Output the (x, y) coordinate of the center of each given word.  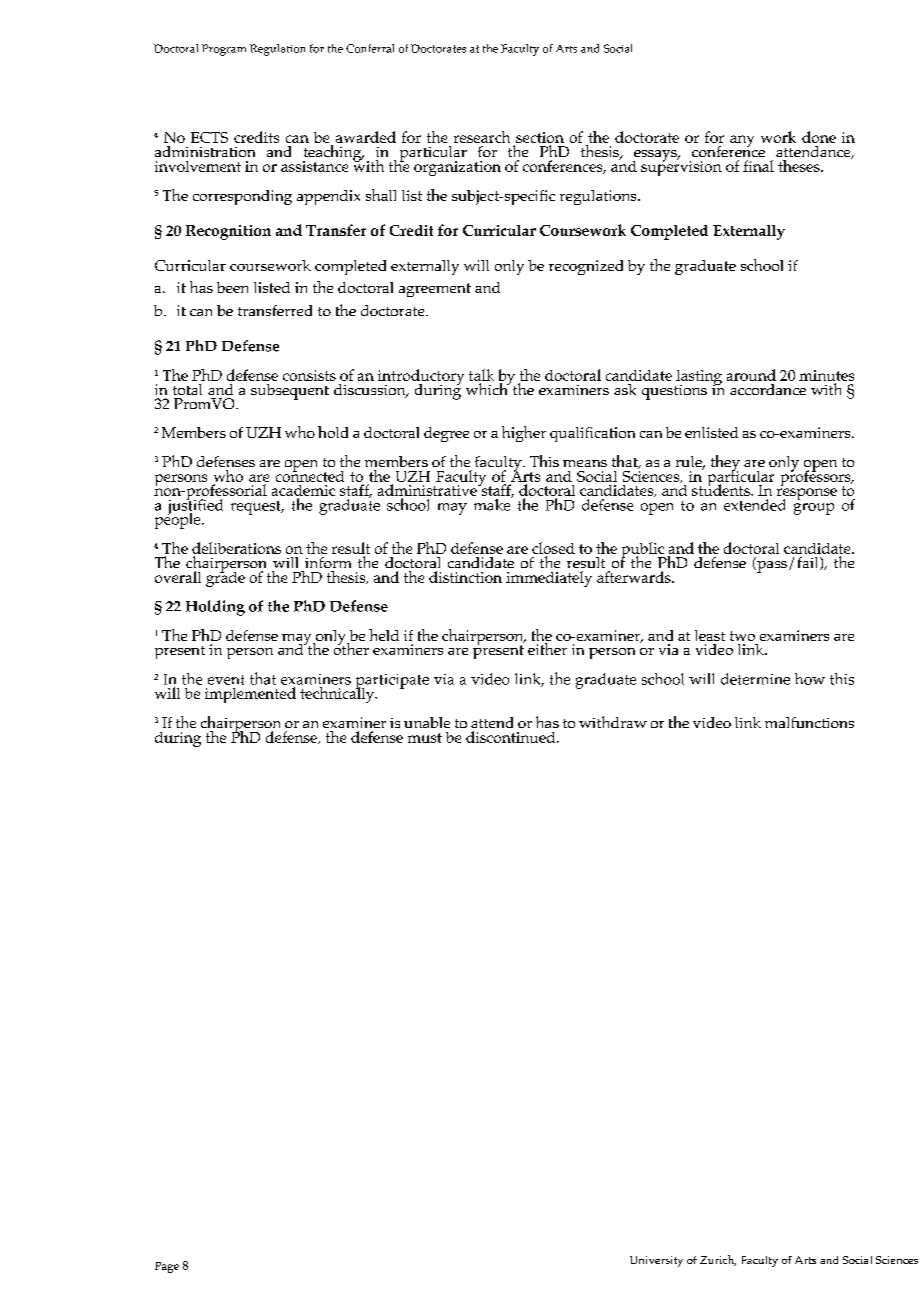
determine (755, 679)
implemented (250, 695)
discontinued (512, 737)
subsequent (290, 392)
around (751, 375)
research (482, 137)
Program (224, 50)
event (226, 680)
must (425, 738)
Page (167, 1267)
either (548, 647)
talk (481, 375)
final (758, 166)
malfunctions (809, 722)
